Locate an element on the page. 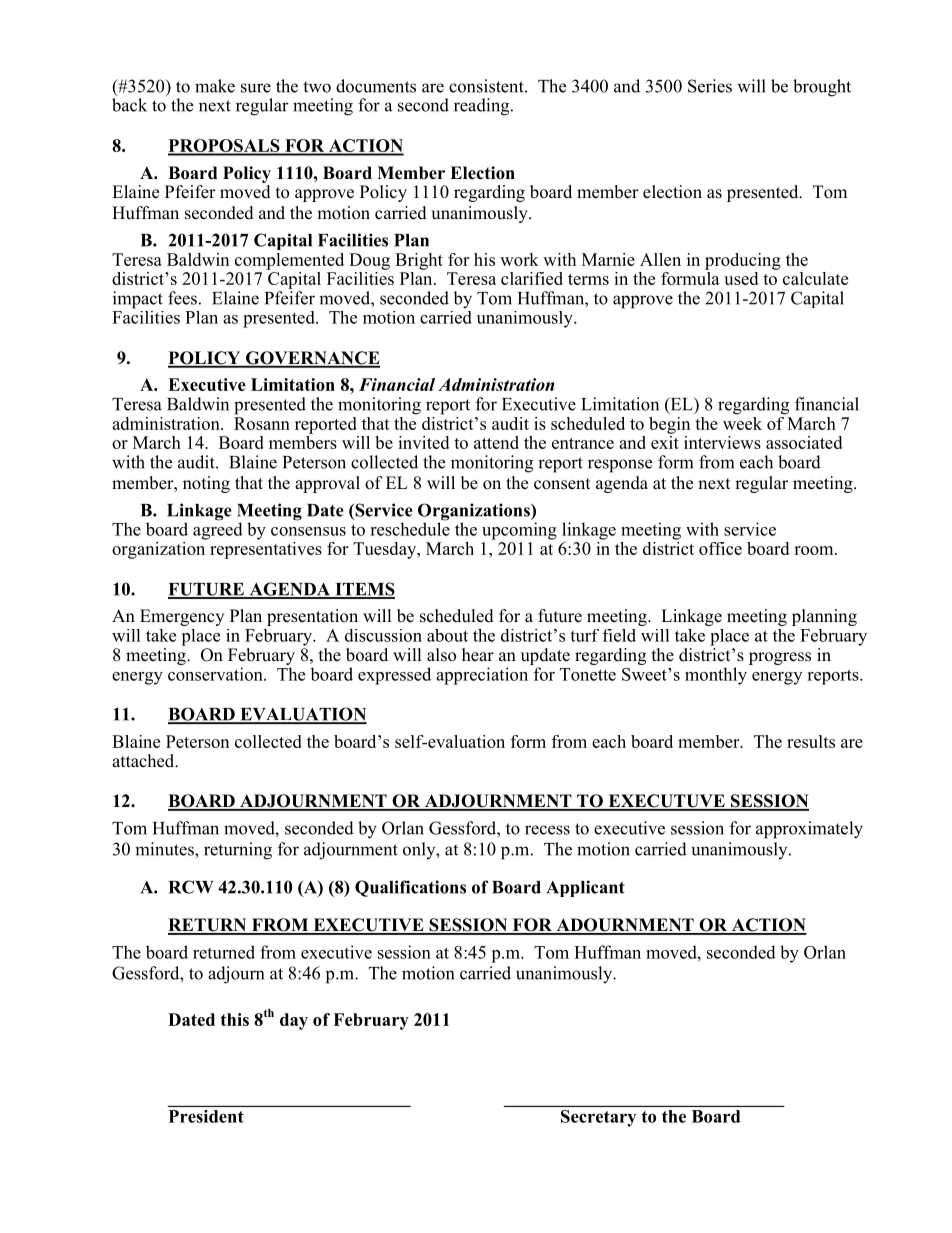  noting is located at coordinates (206, 484).
